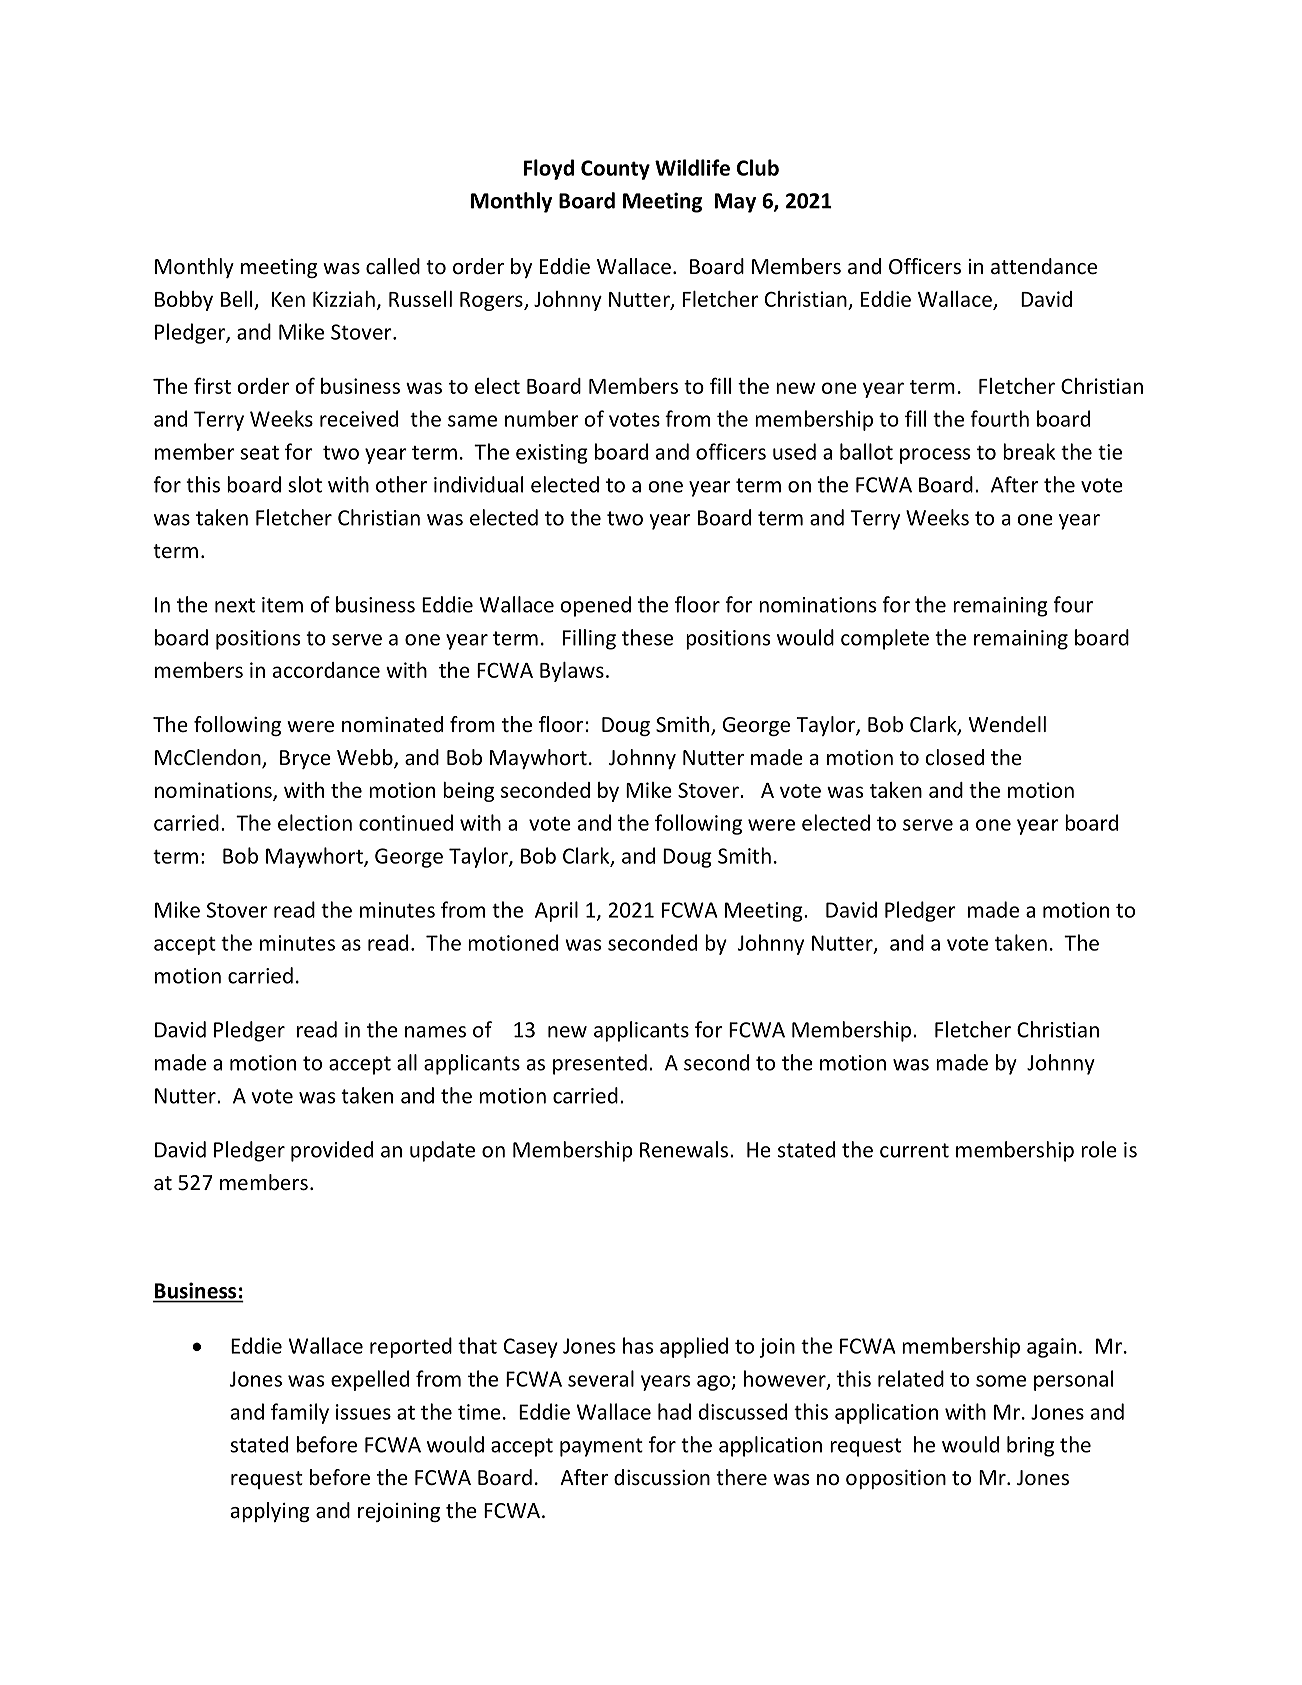 The image size is (1302, 1685). I want to click on April, so click(556, 911).
